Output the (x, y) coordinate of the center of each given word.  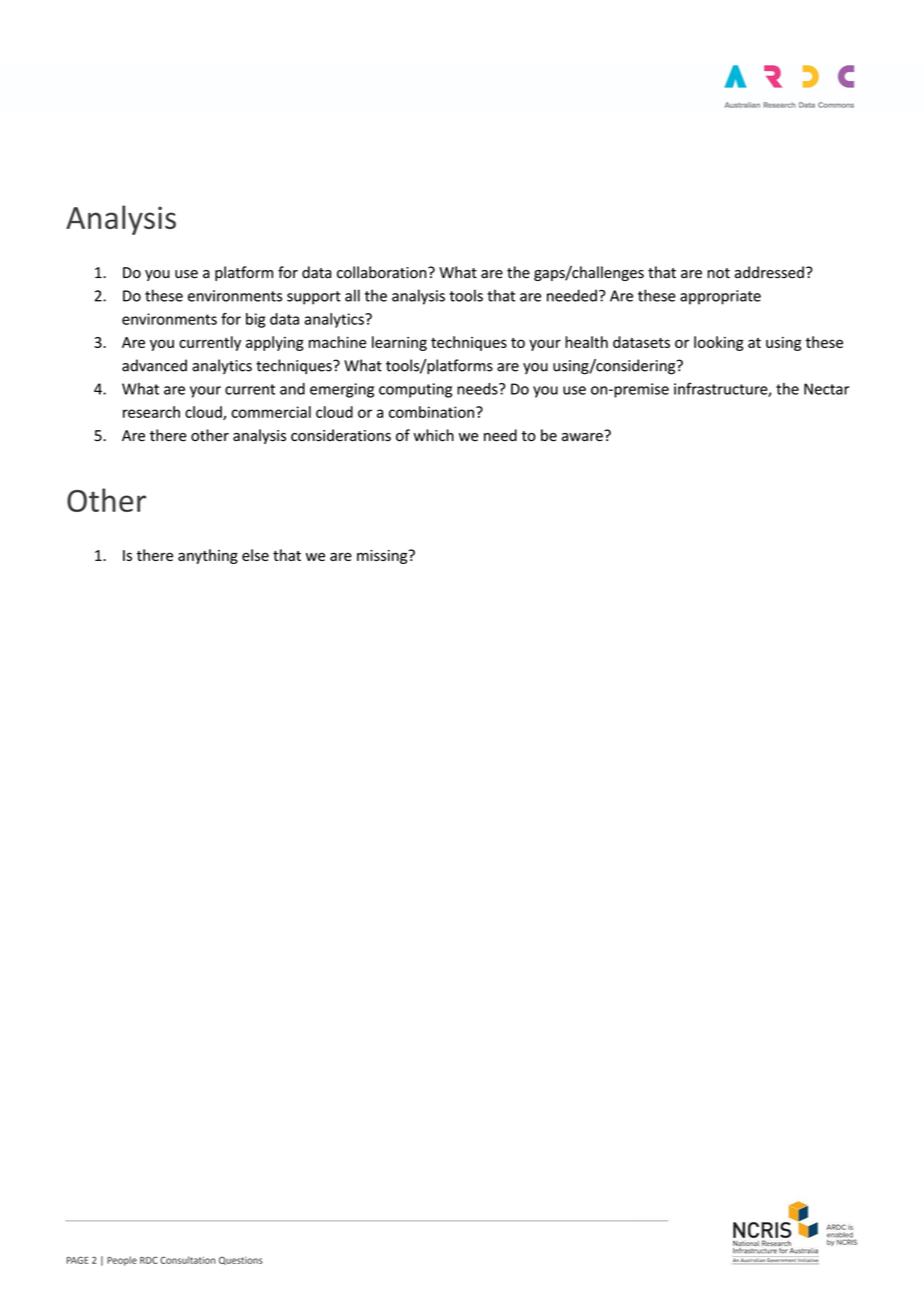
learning (399, 343)
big (255, 320)
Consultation (188, 1260)
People (122, 1261)
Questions (241, 1260)
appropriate (720, 297)
